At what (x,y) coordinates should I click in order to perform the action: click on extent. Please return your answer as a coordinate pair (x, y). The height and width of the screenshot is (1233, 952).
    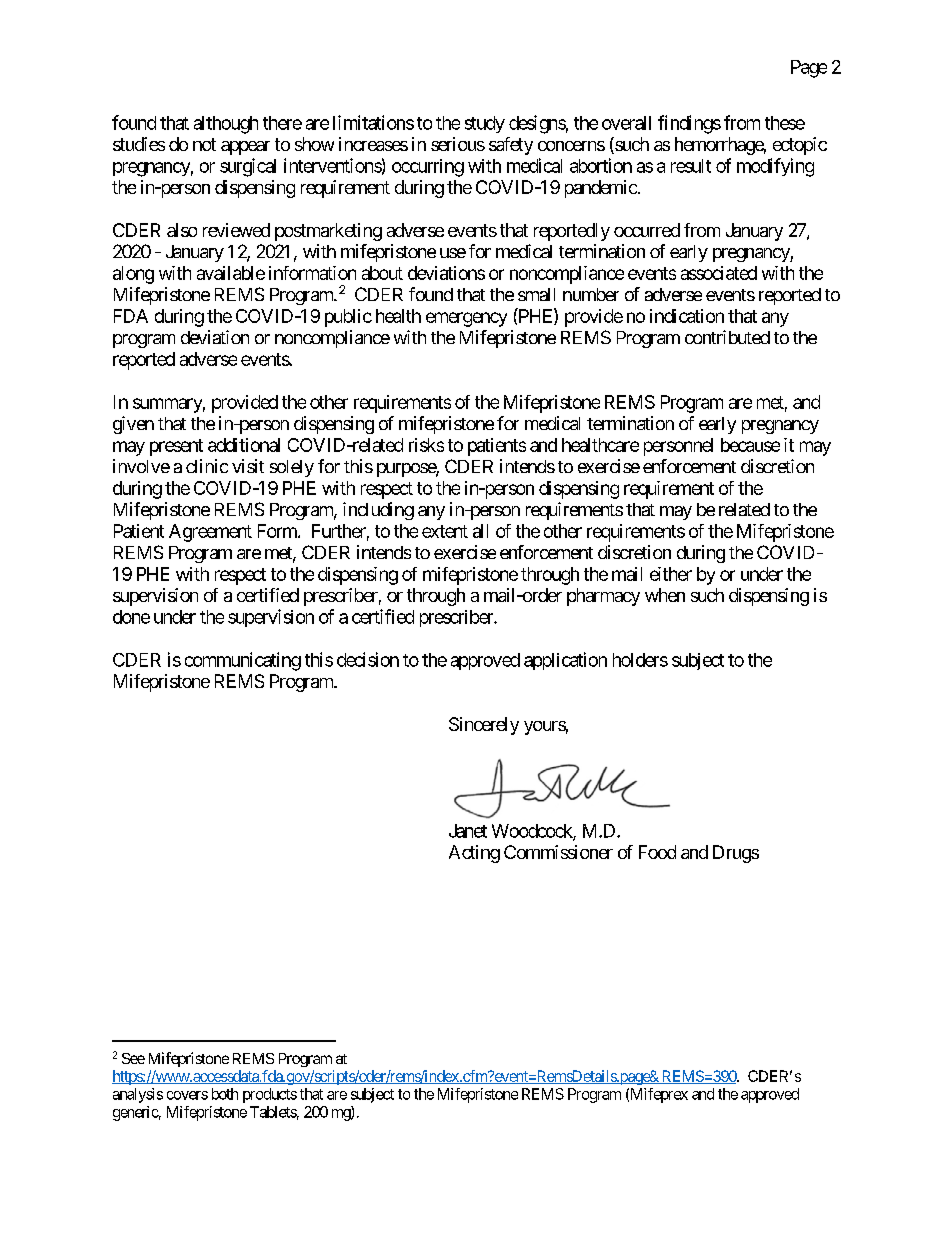
    Looking at the image, I should click on (445, 531).
